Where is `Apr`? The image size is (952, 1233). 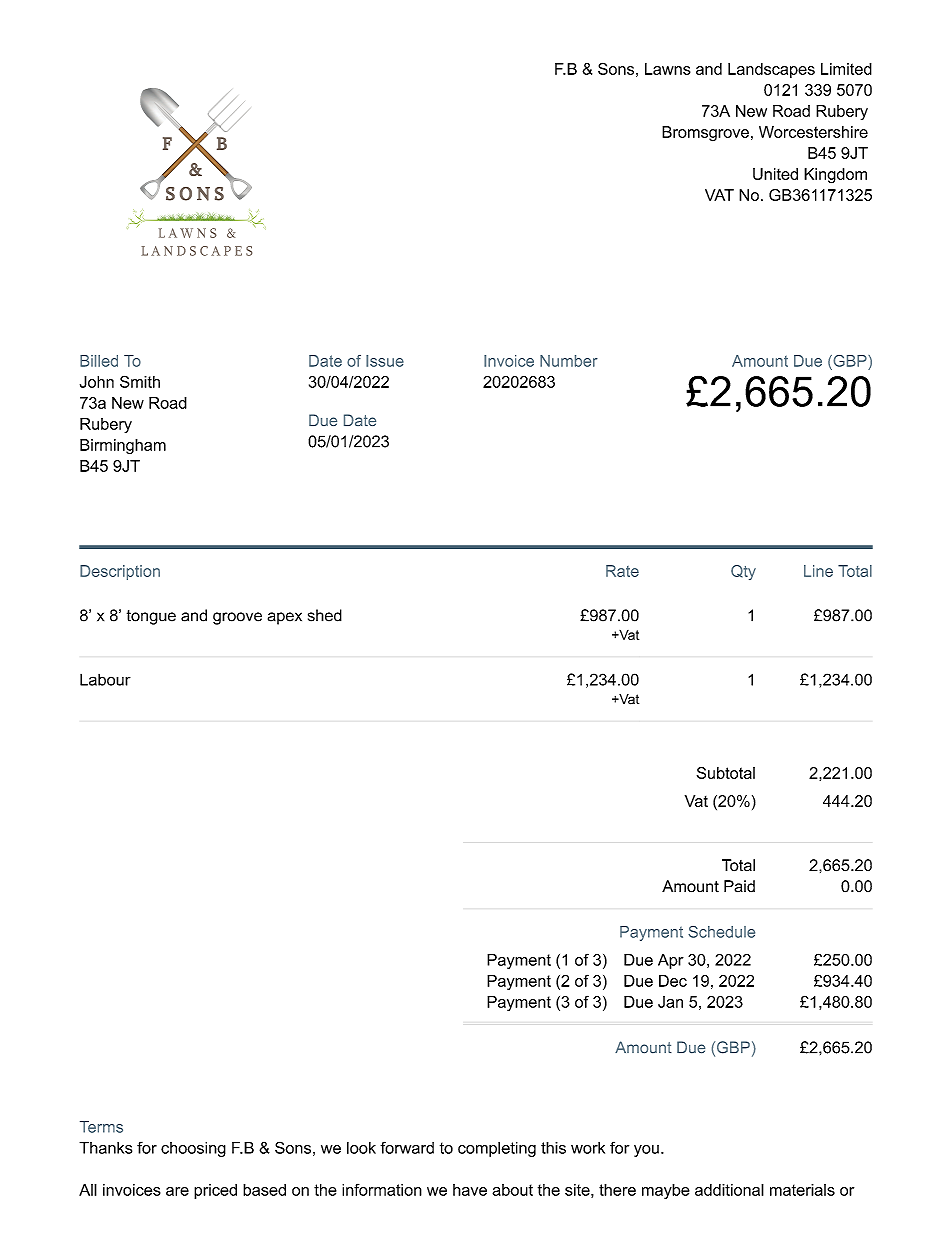 Apr is located at coordinates (671, 961).
